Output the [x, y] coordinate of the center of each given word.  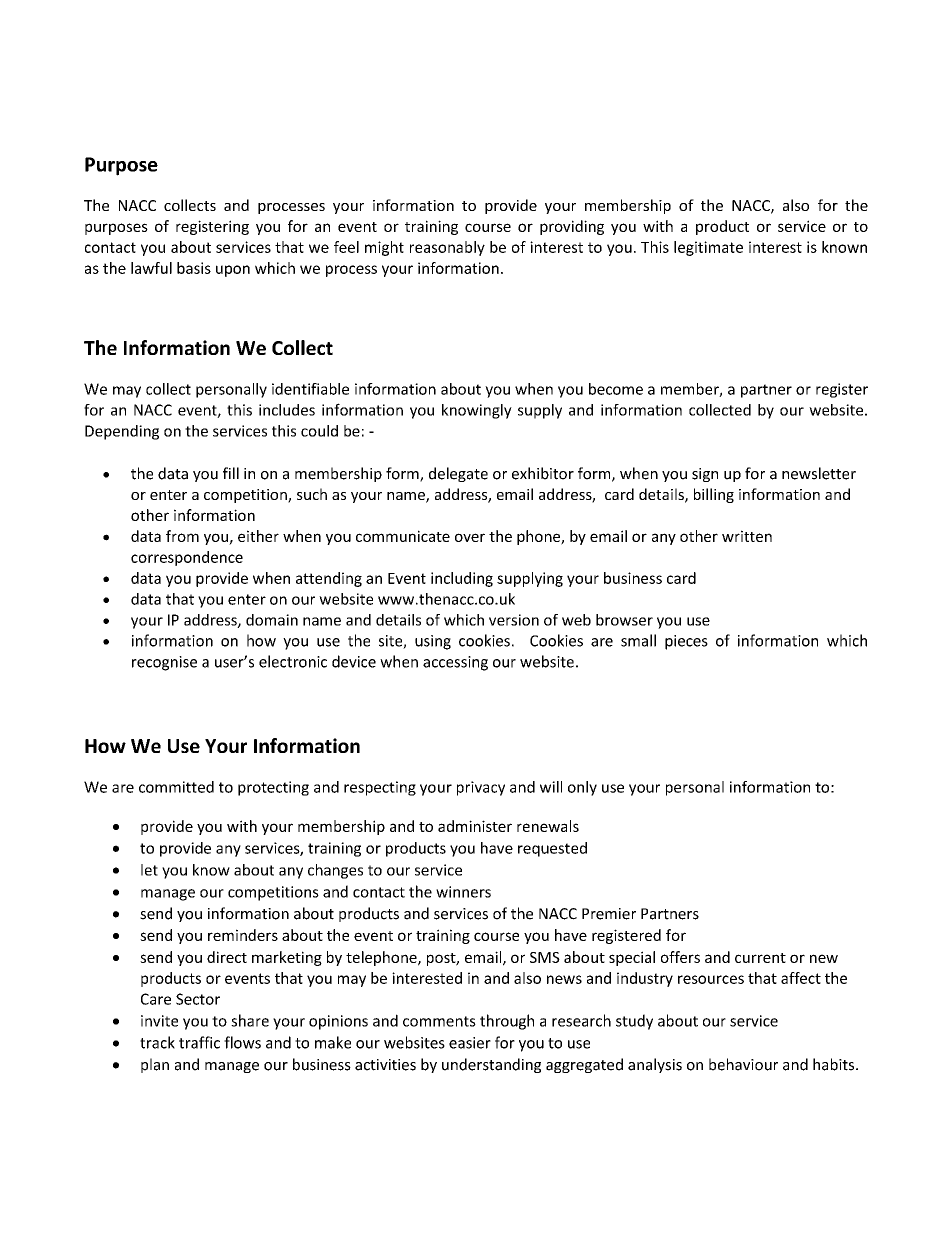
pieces [686, 642]
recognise [164, 663]
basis [194, 268]
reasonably [447, 248]
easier [470, 1043]
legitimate [708, 248]
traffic [199, 1042]
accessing [455, 663]
